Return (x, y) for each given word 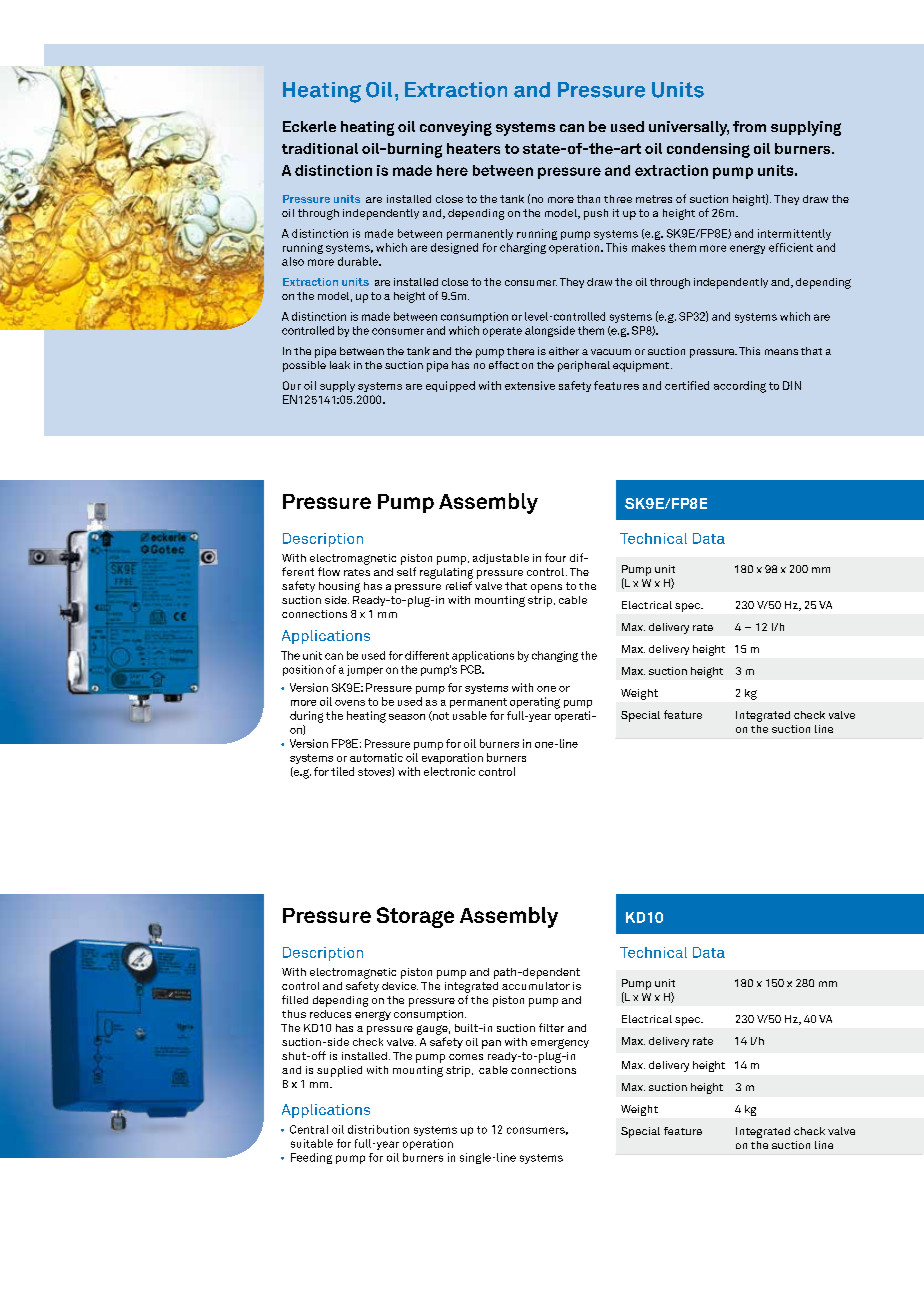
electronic (449, 771)
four (555, 557)
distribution (378, 1129)
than (588, 199)
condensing (708, 150)
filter (551, 1027)
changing (555, 656)
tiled (342, 771)
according (740, 387)
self (406, 571)
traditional (320, 148)
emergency (560, 1044)
